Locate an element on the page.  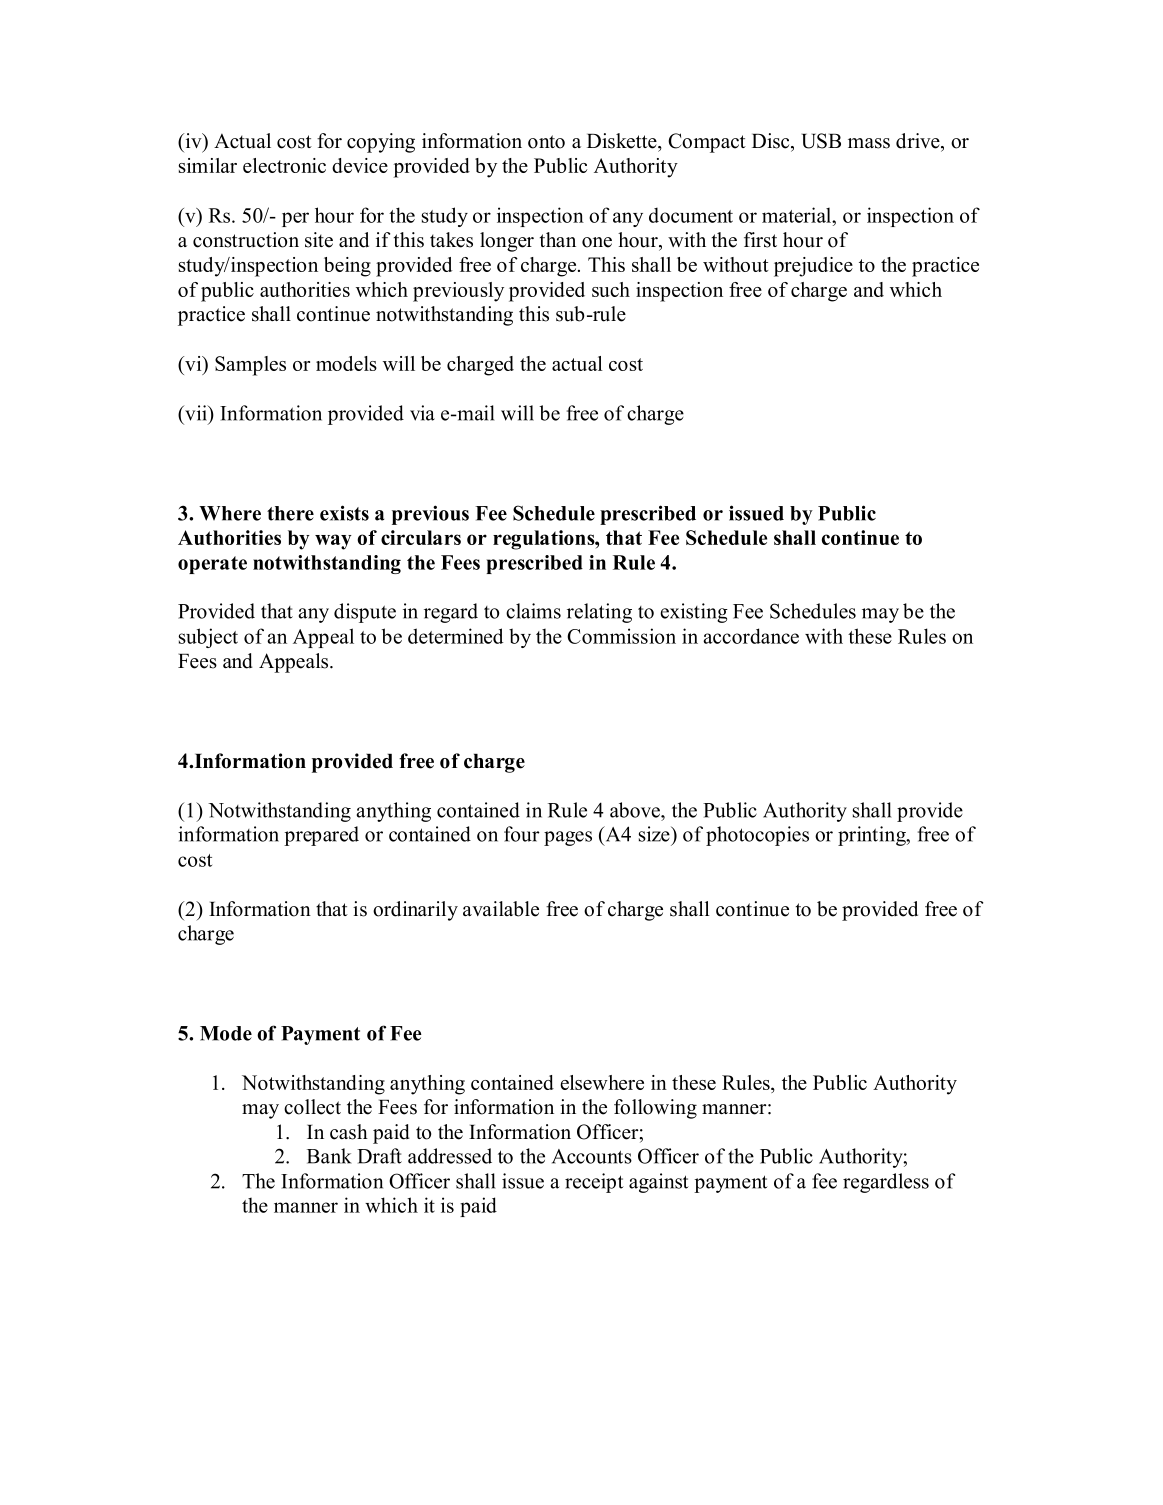
onto is located at coordinates (546, 142).
